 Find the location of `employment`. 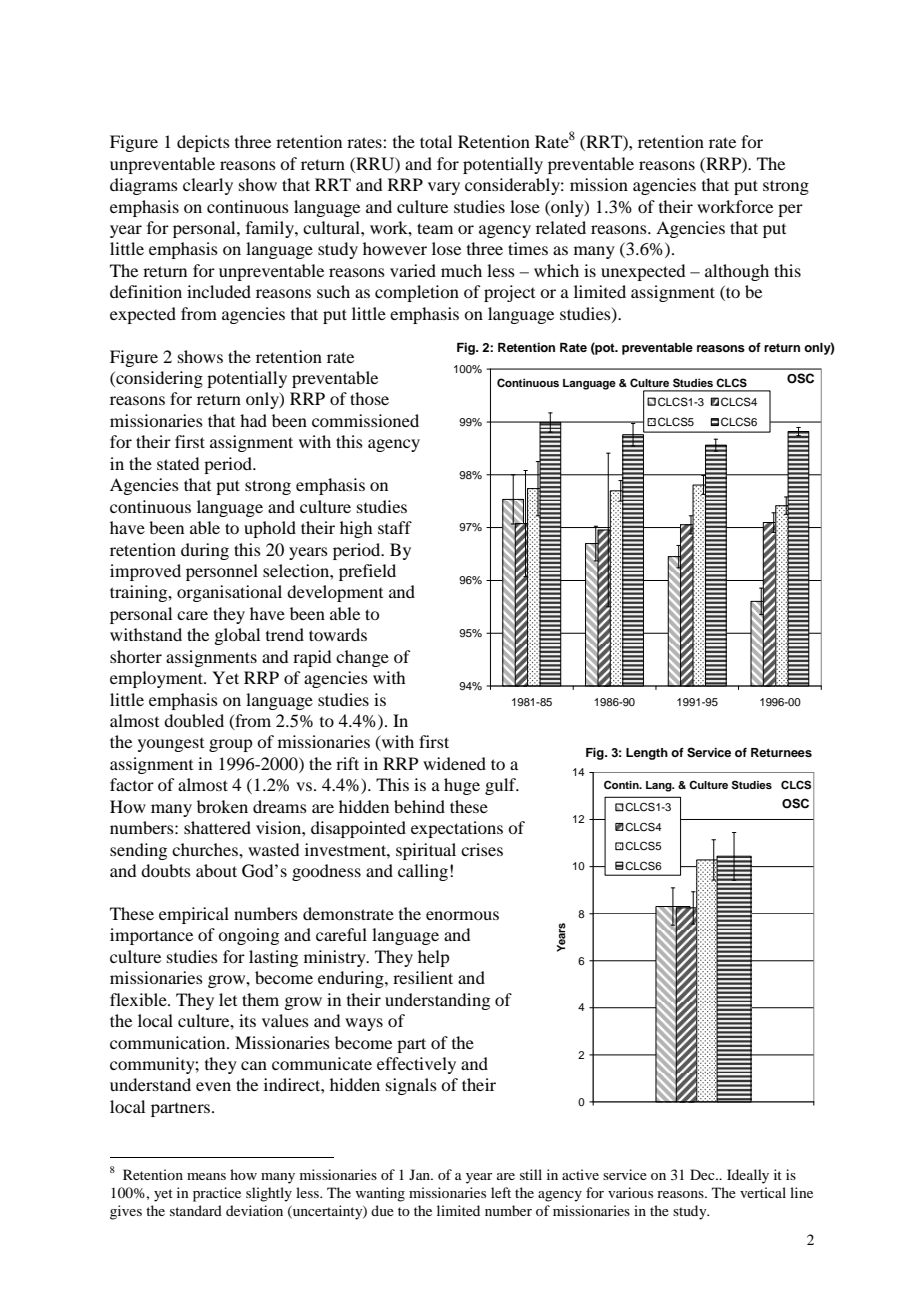

employment is located at coordinates (157, 679).
